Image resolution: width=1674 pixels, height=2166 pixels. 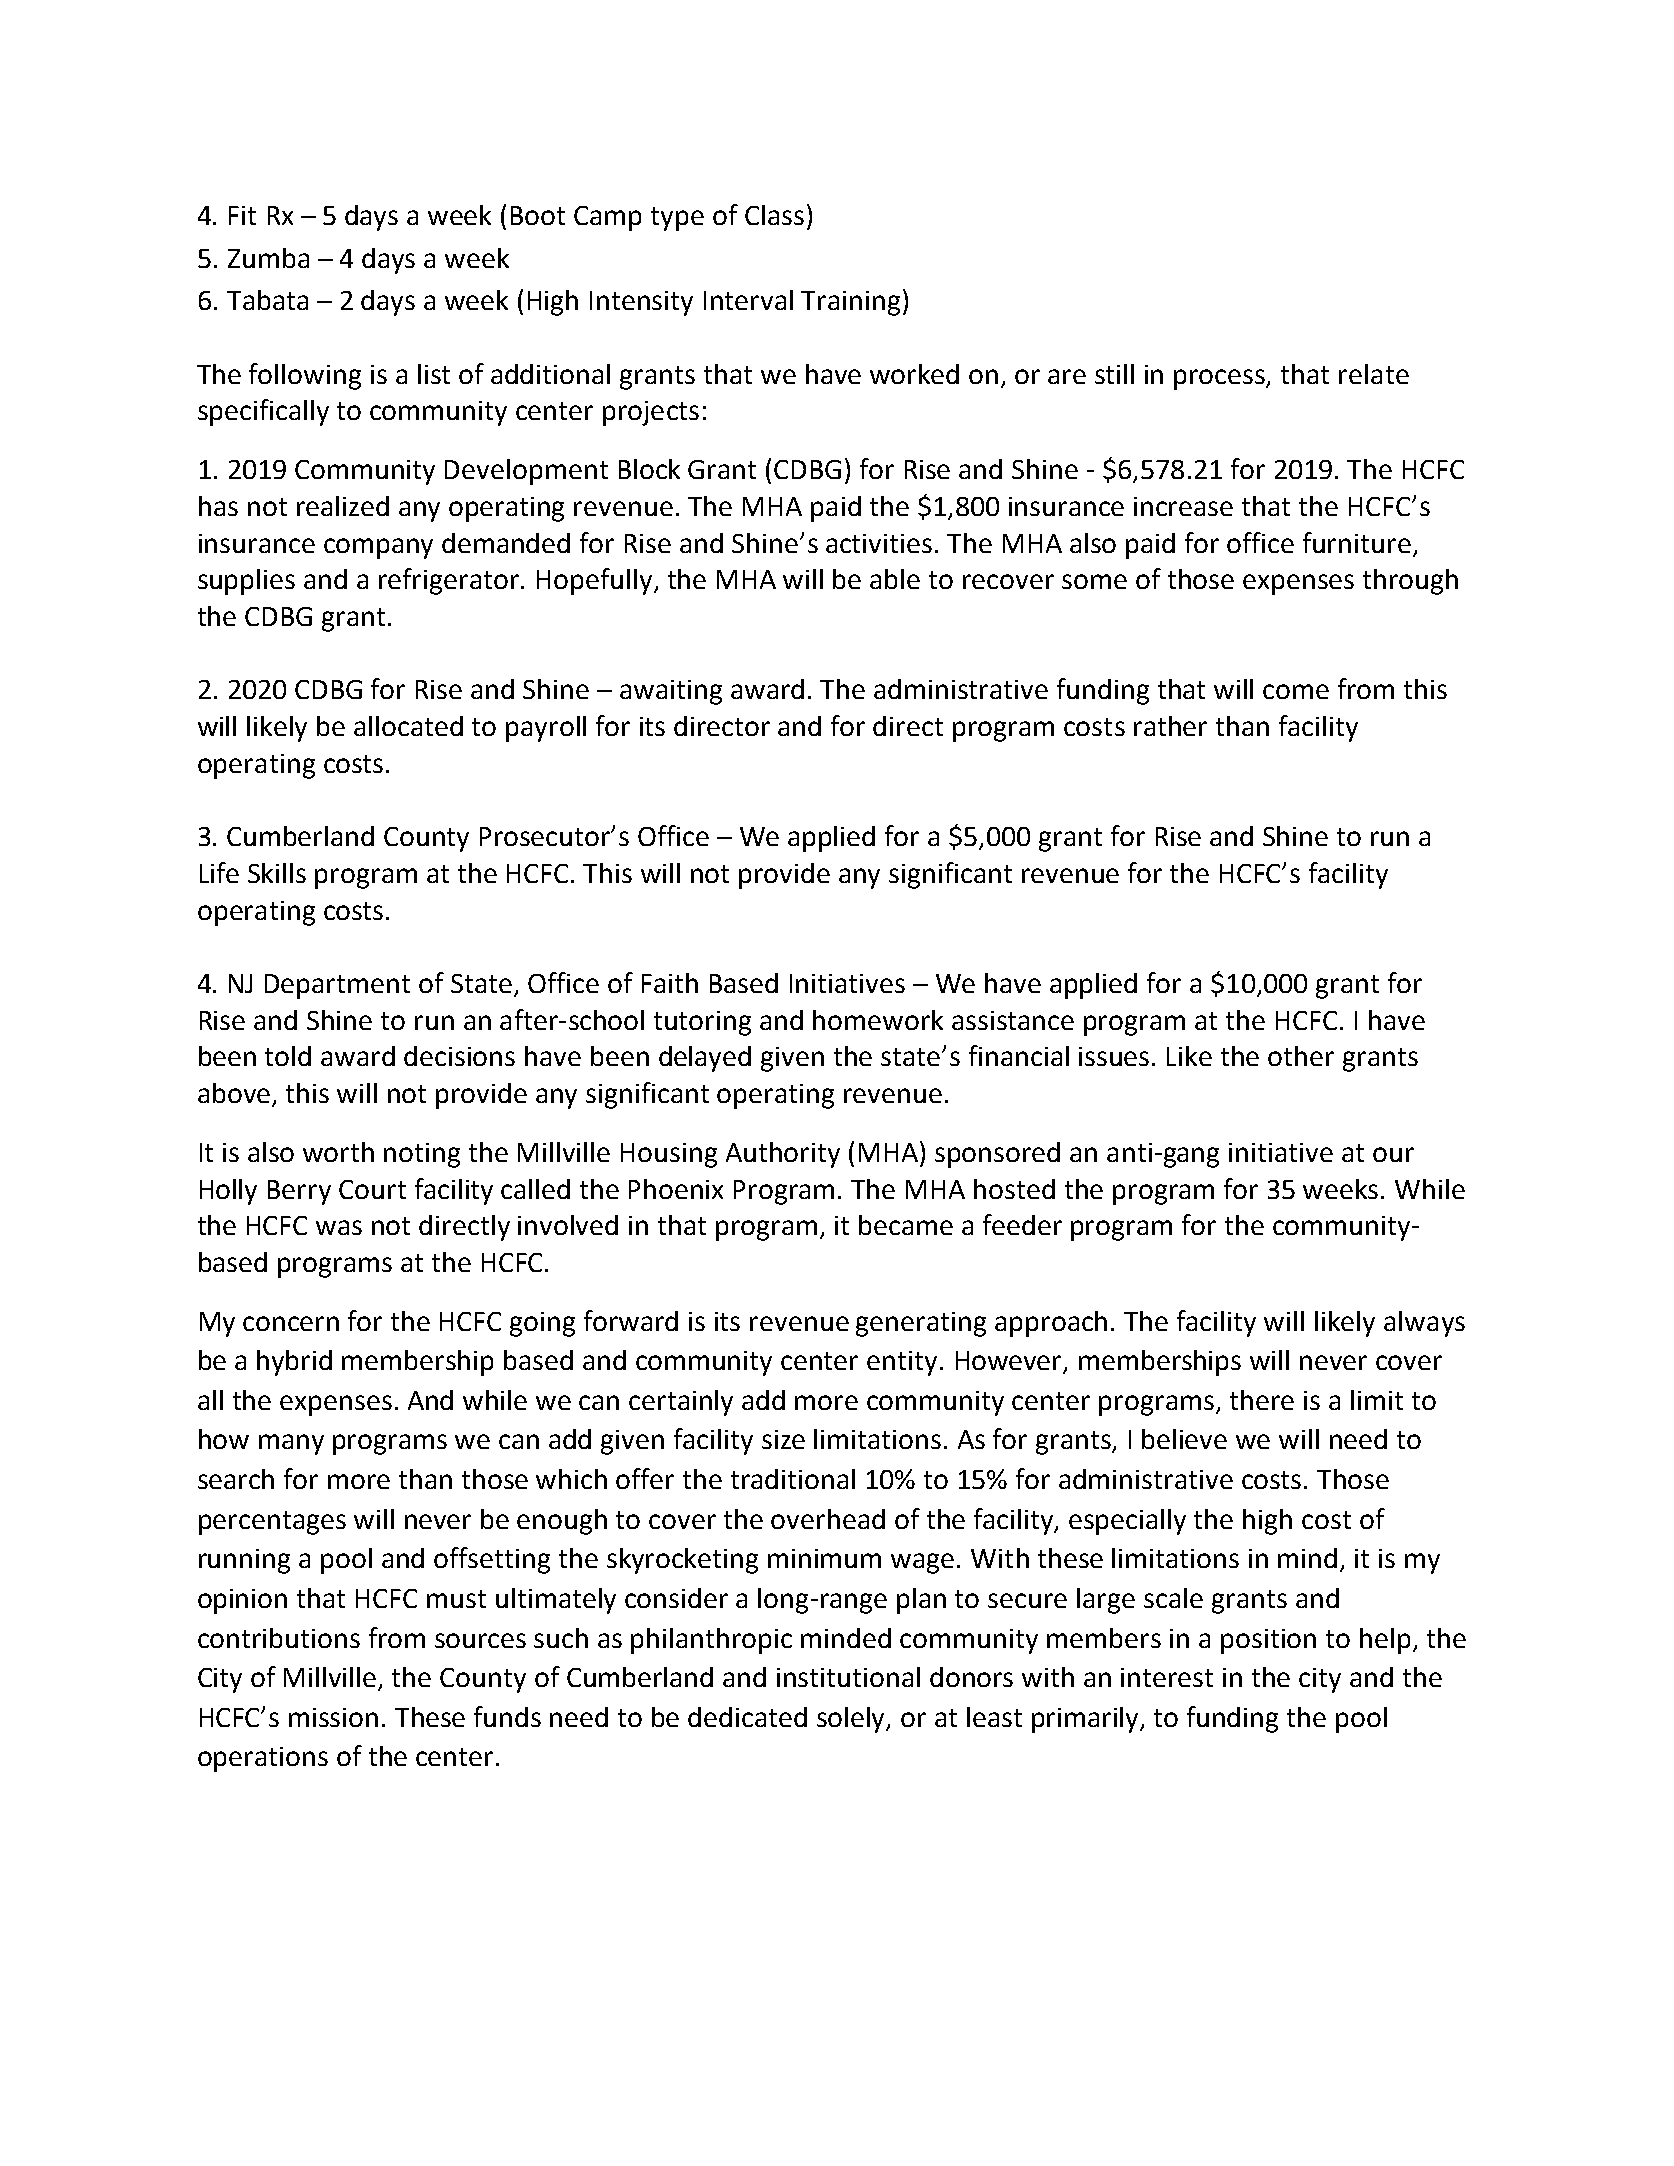 I want to click on relate, so click(x=1374, y=374).
